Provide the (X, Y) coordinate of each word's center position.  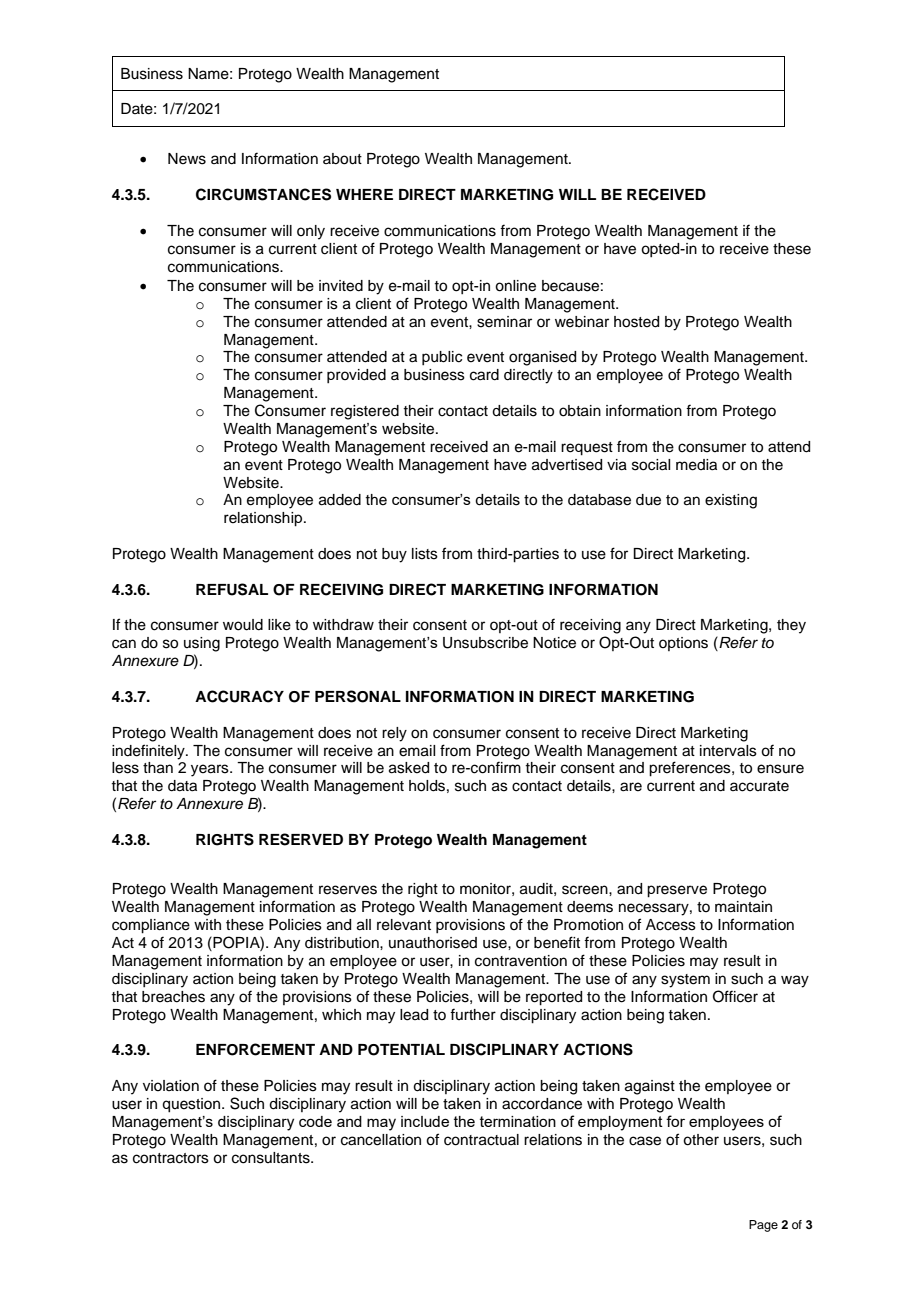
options (683, 644)
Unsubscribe (485, 643)
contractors (171, 1158)
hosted (636, 322)
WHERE (364, 194)
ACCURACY (239, 696)
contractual (481, 1140)
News (187, 159)
